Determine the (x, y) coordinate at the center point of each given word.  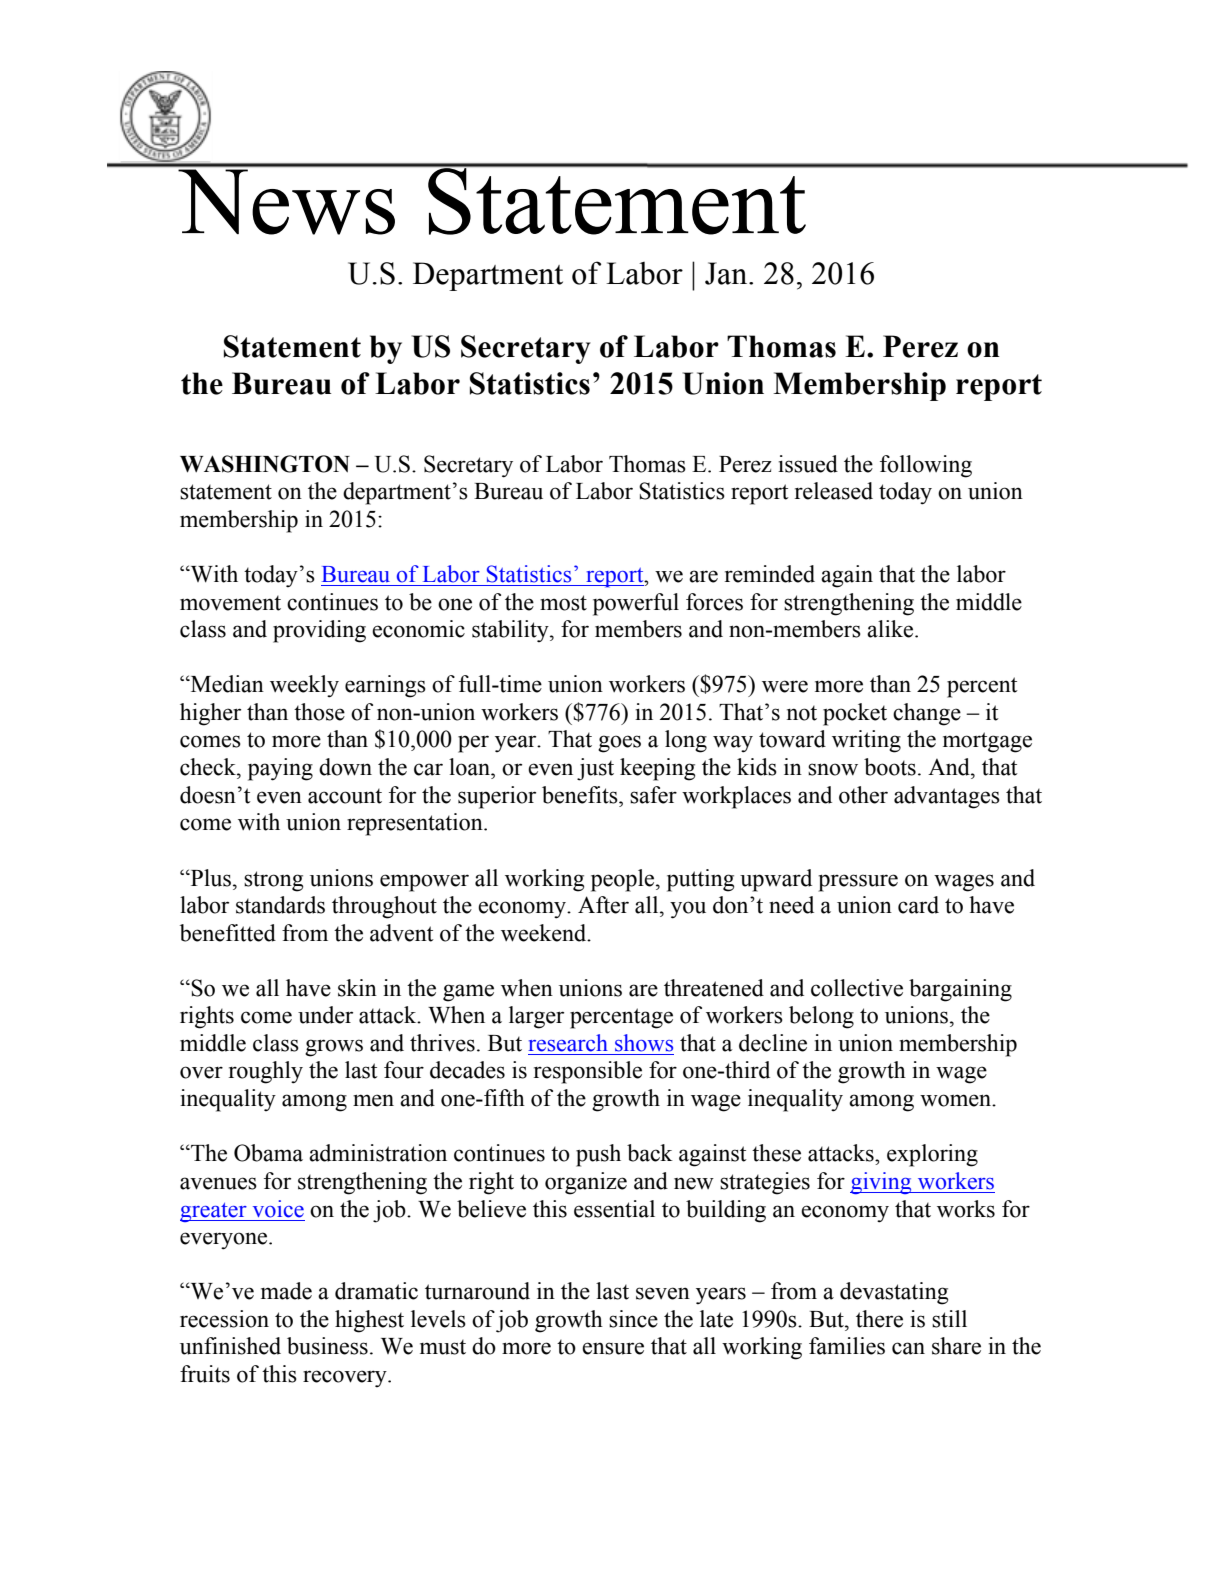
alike (891, 629)
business (327, 1346)
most (563, 603)
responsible (588, 1072)
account (345, 796)
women (956, 1100)
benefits (581, 795)
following (926, 466)
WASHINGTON (265, 464)
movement (230, 603)
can (908, 1348)
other (863, 795)
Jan (727, 273)
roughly (266, 1072)
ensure (613, 1348)
